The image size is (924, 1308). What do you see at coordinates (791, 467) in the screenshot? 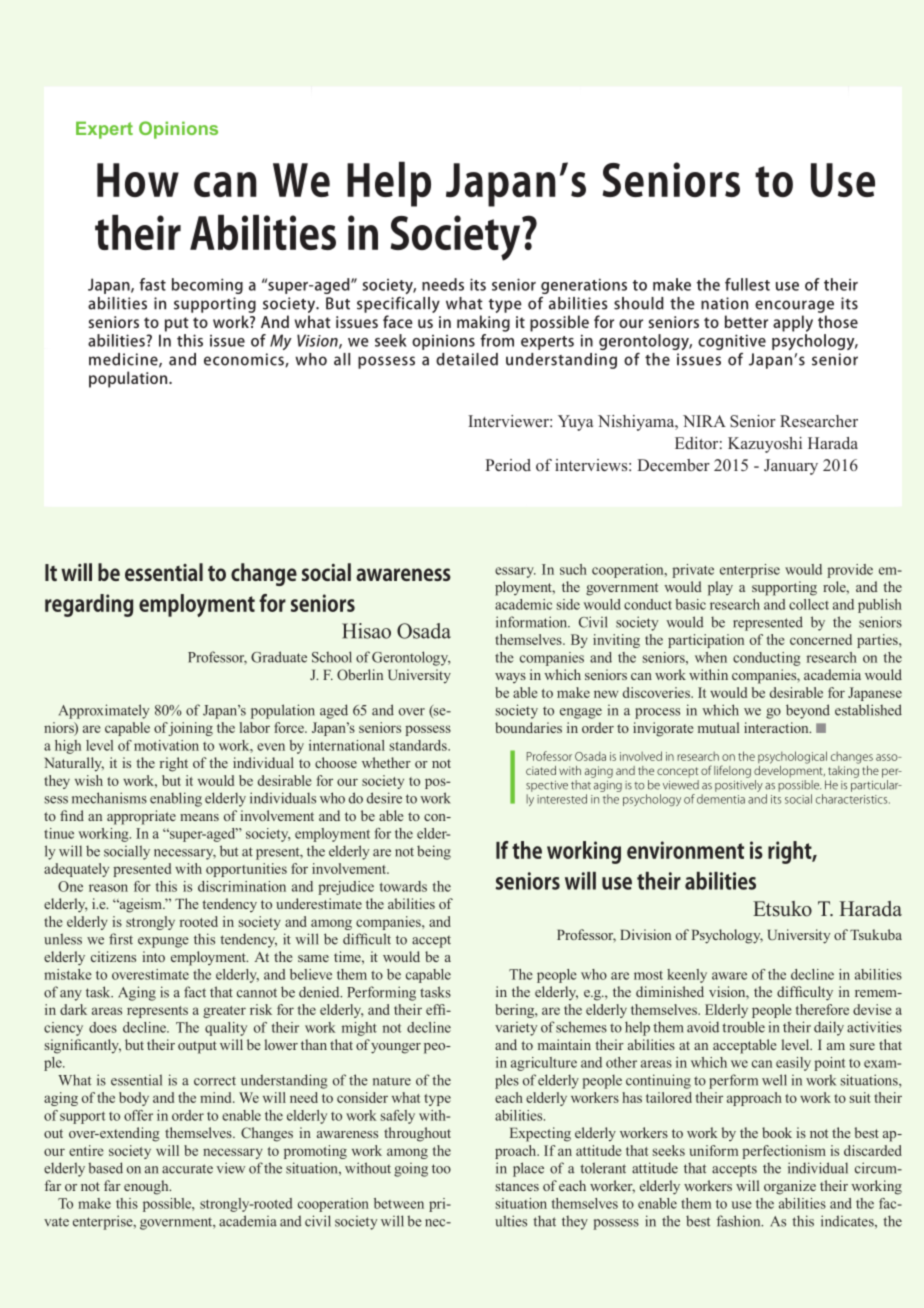
I see `January` at bounding box center [791, 467].
